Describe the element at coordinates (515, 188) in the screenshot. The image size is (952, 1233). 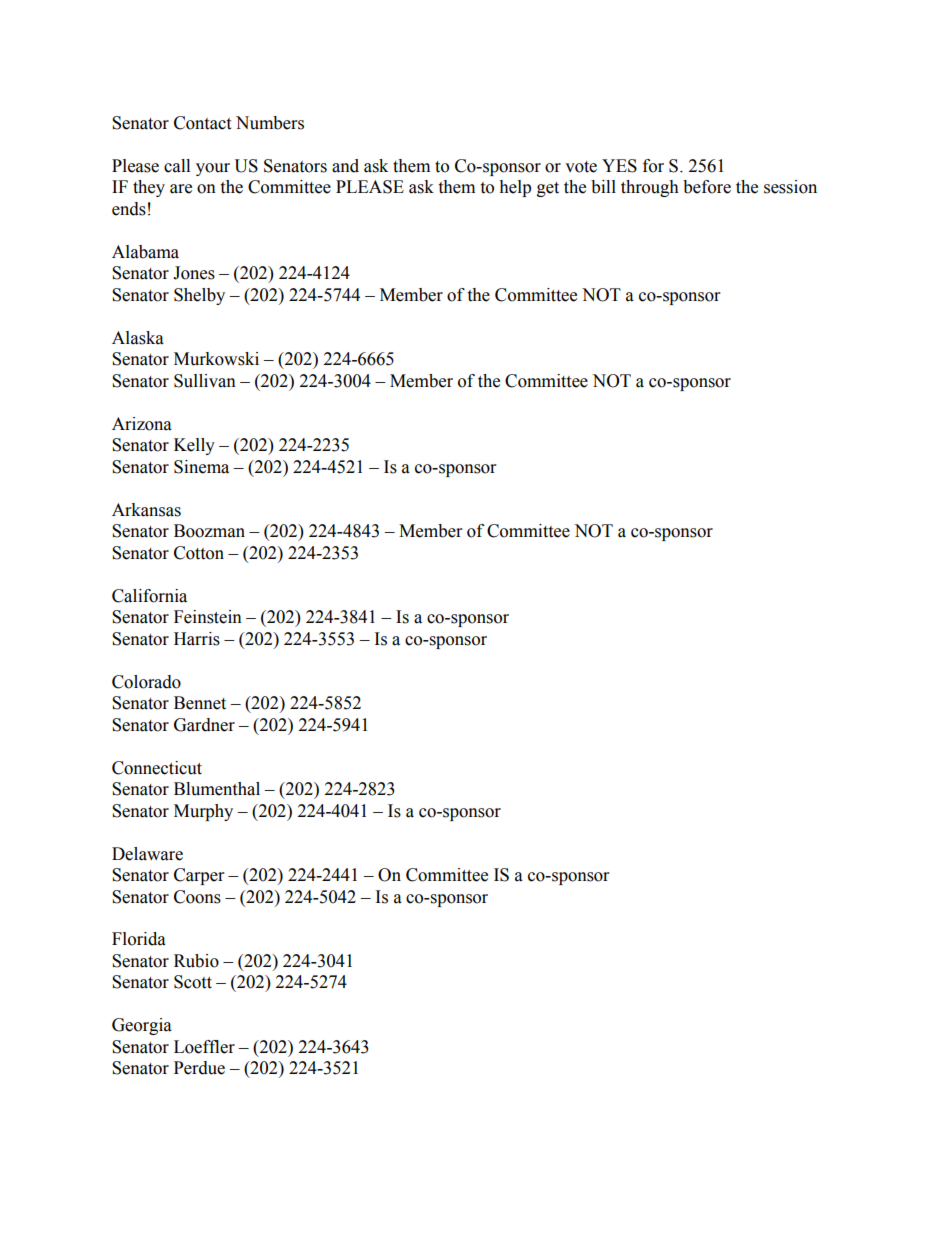
I see `help` at that location.
